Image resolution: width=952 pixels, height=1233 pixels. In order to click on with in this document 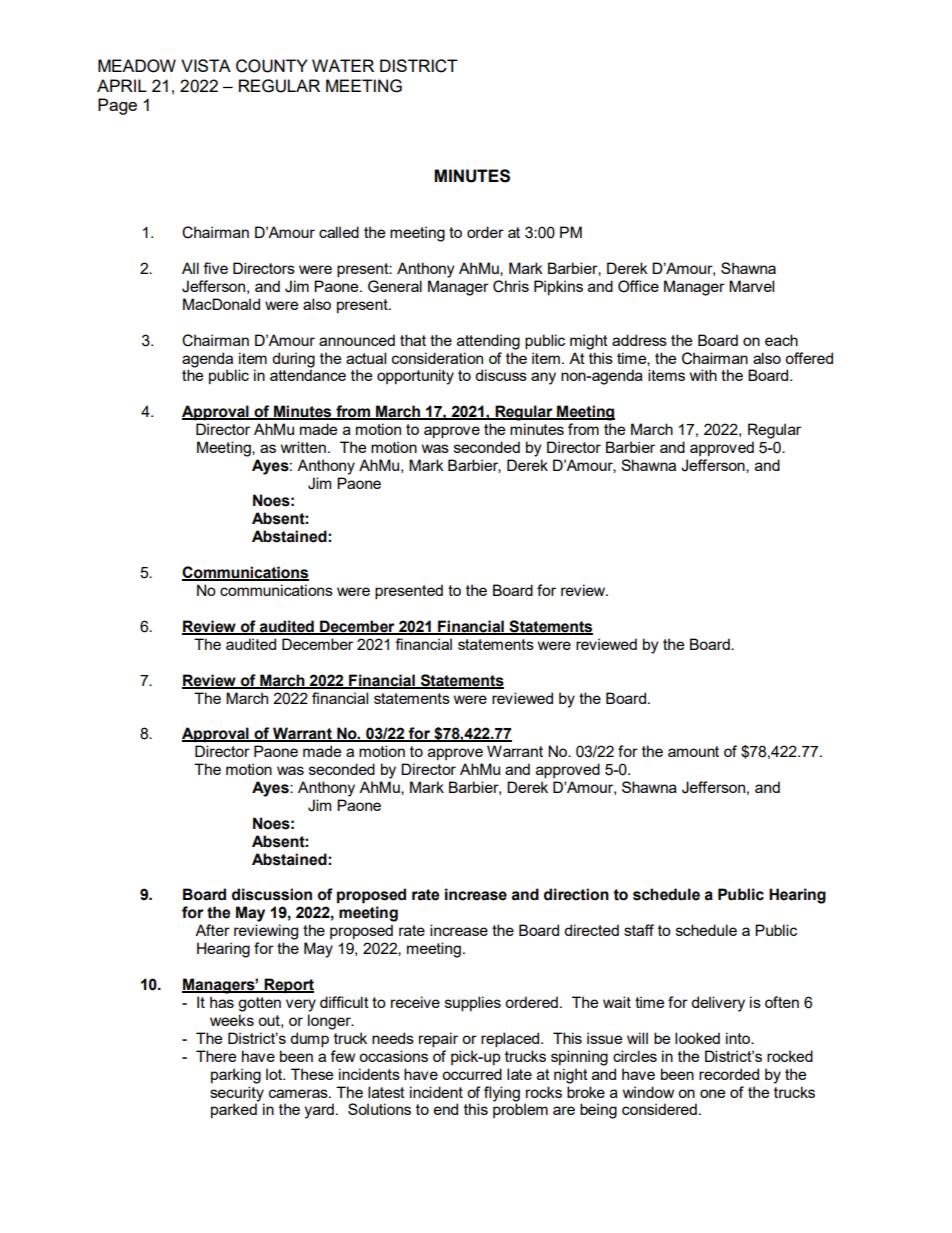, I will do `click(703, 375)`.
